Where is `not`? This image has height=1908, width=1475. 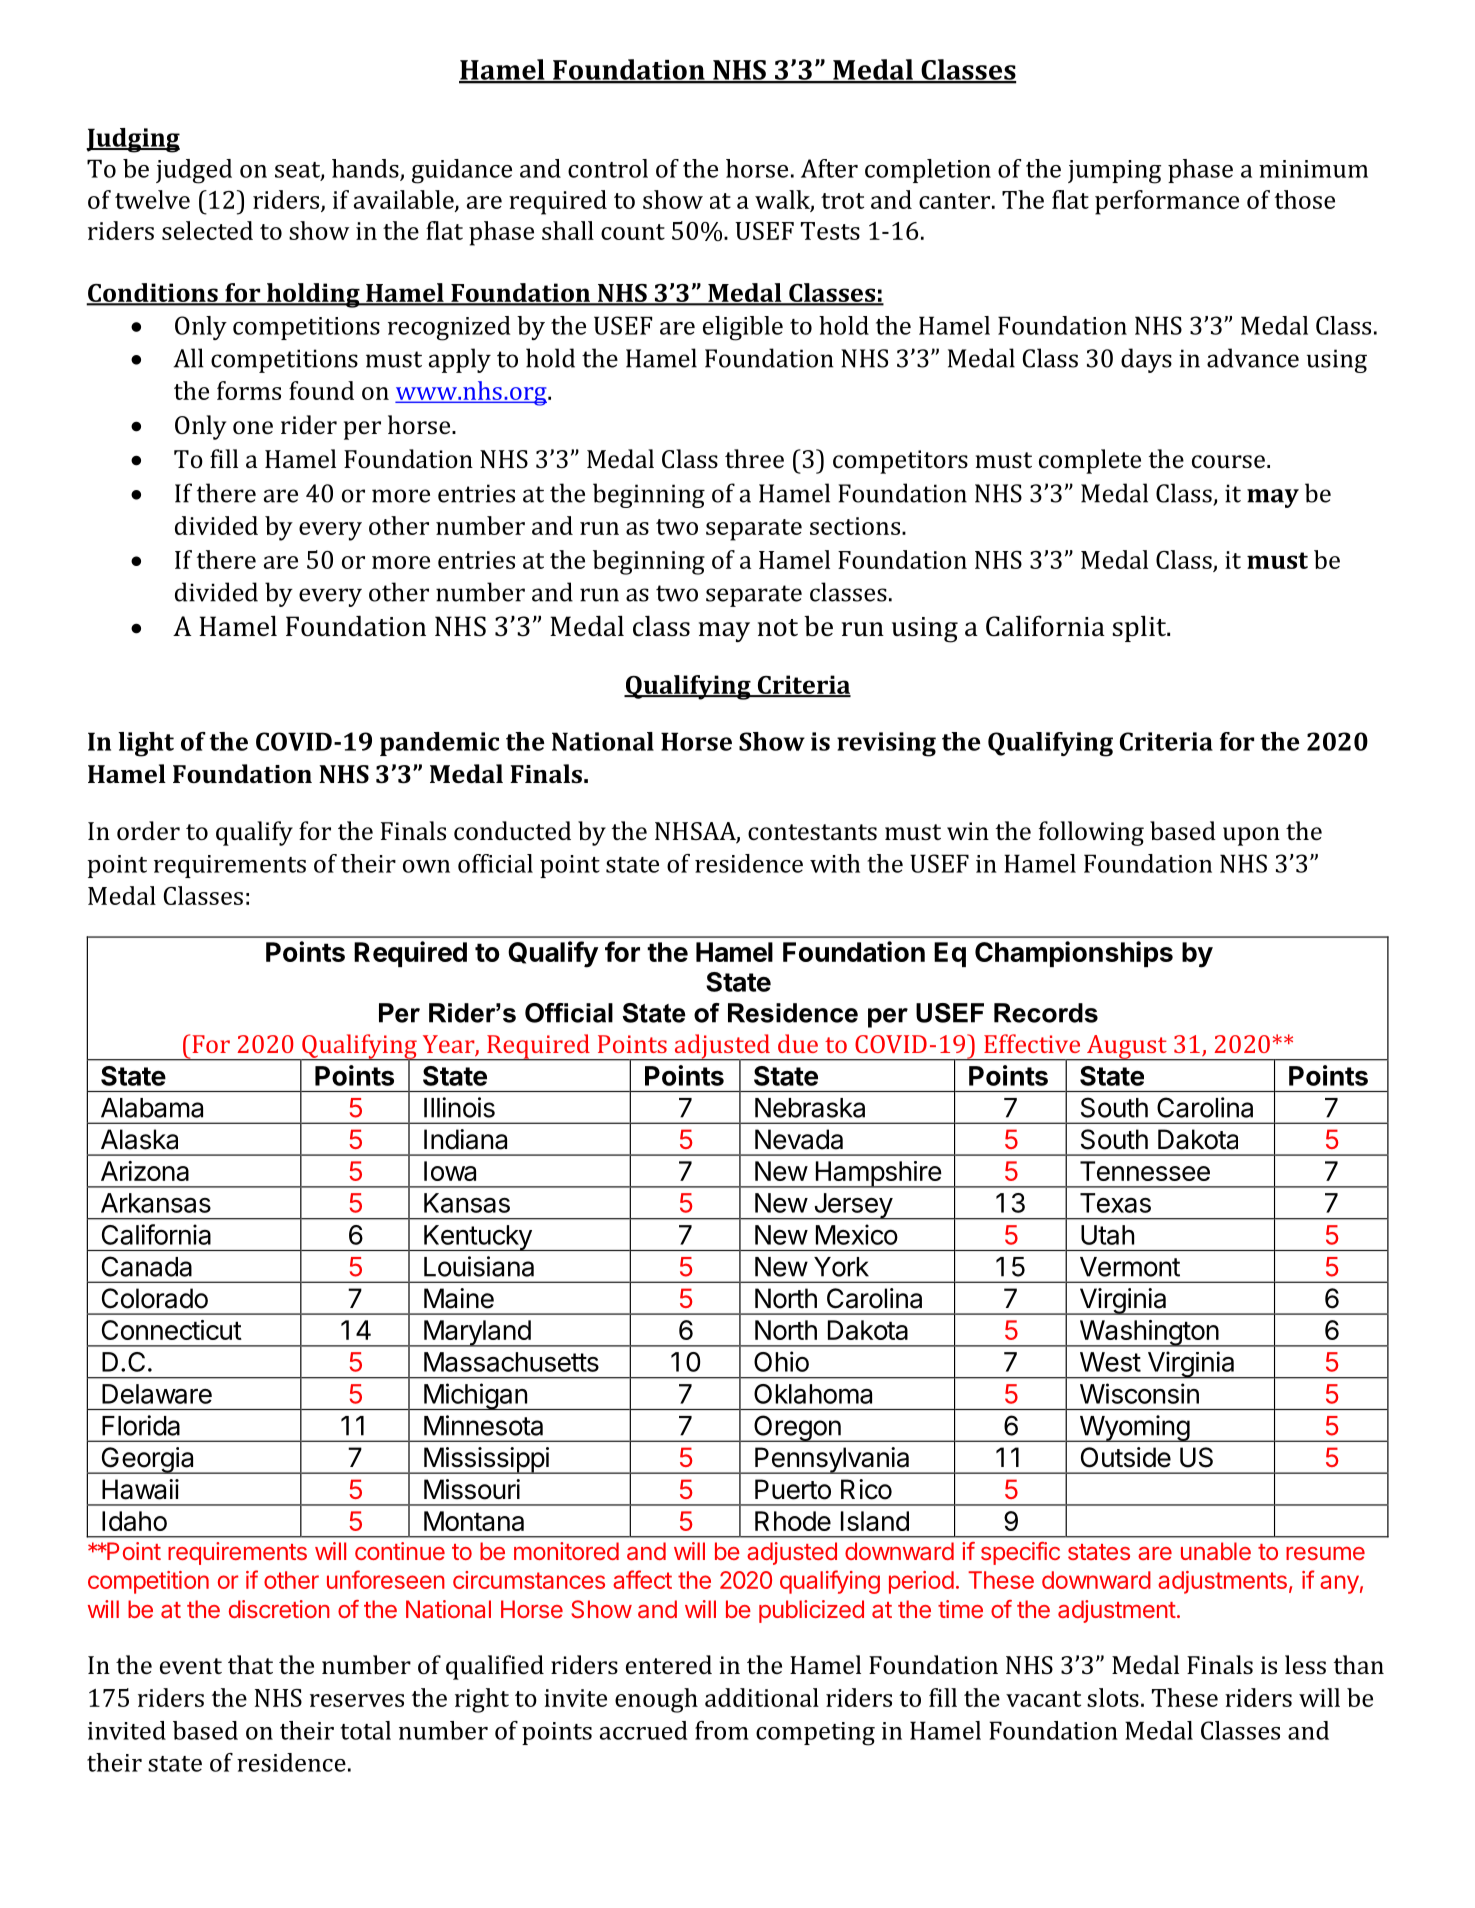 not is located at coordinates (778, 627).
